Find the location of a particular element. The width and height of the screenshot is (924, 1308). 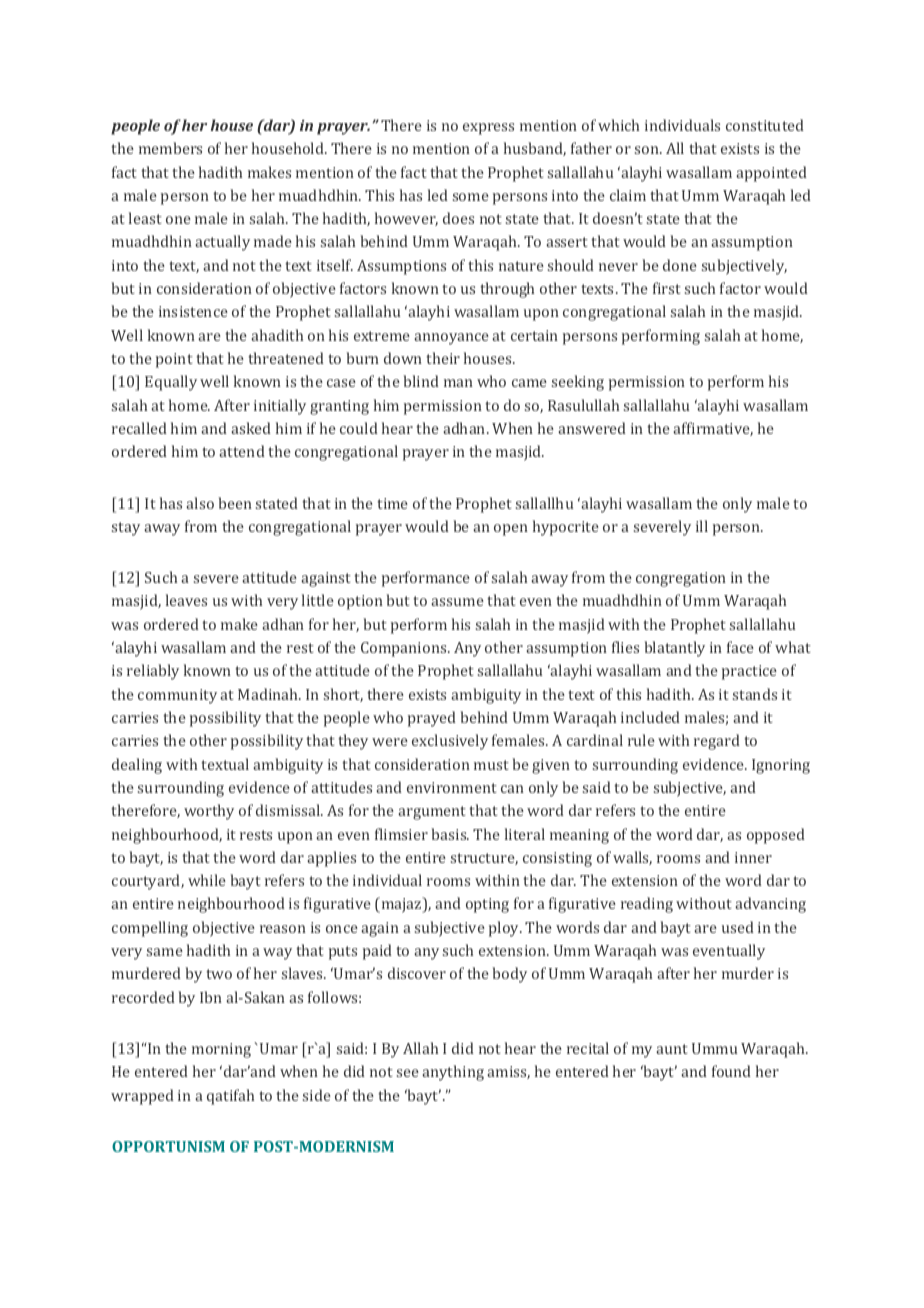

worthy is located at coordinates (209, 812).
